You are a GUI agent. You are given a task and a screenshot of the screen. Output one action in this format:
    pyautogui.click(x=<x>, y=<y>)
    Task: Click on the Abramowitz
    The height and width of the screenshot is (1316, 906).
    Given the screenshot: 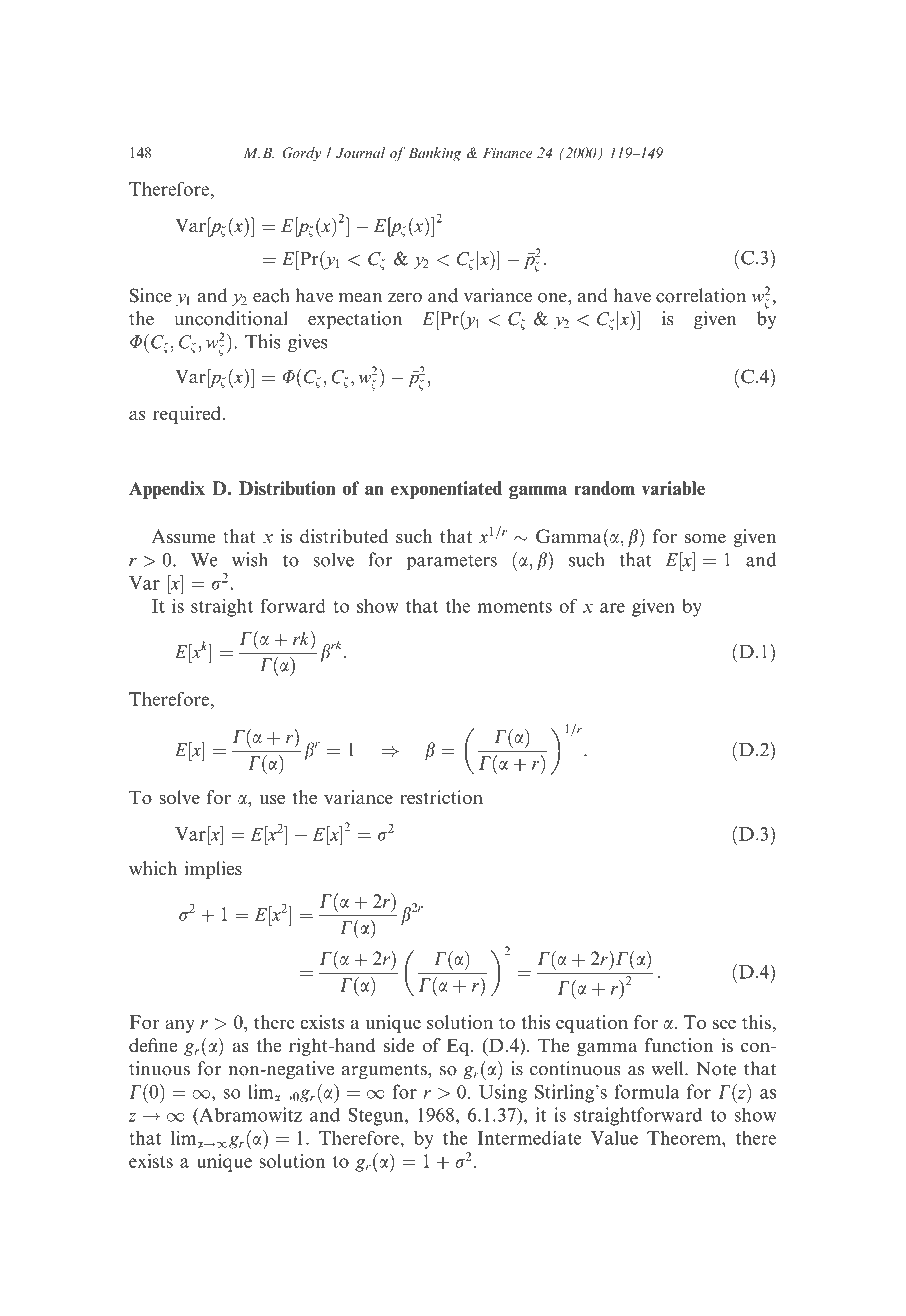 What is the action you would take?
    pyautogui.click(x=249, y=1114)
